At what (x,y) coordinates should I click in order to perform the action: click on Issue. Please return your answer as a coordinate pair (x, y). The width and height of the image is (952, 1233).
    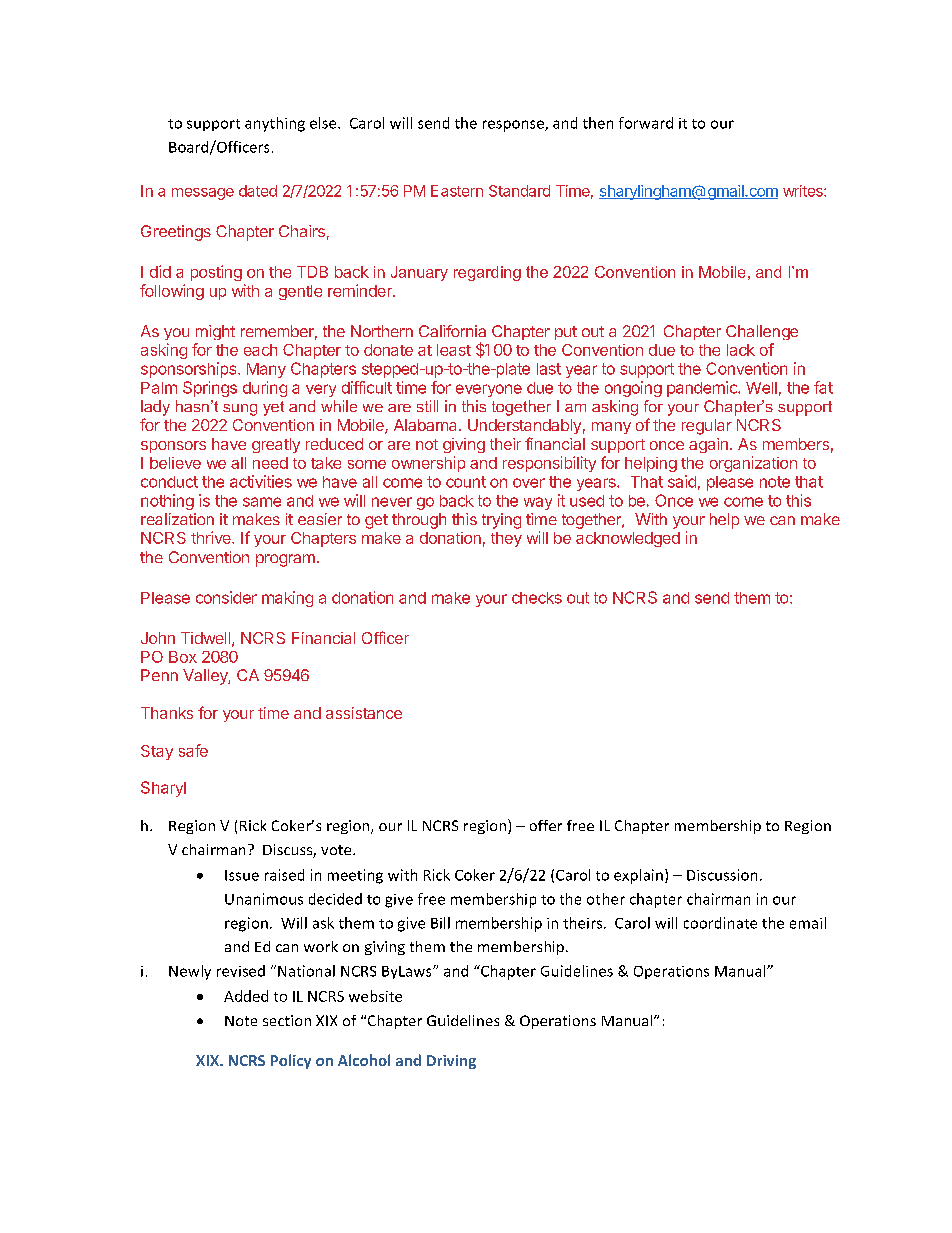
    Looking at the image, I should click on (242, 875).
